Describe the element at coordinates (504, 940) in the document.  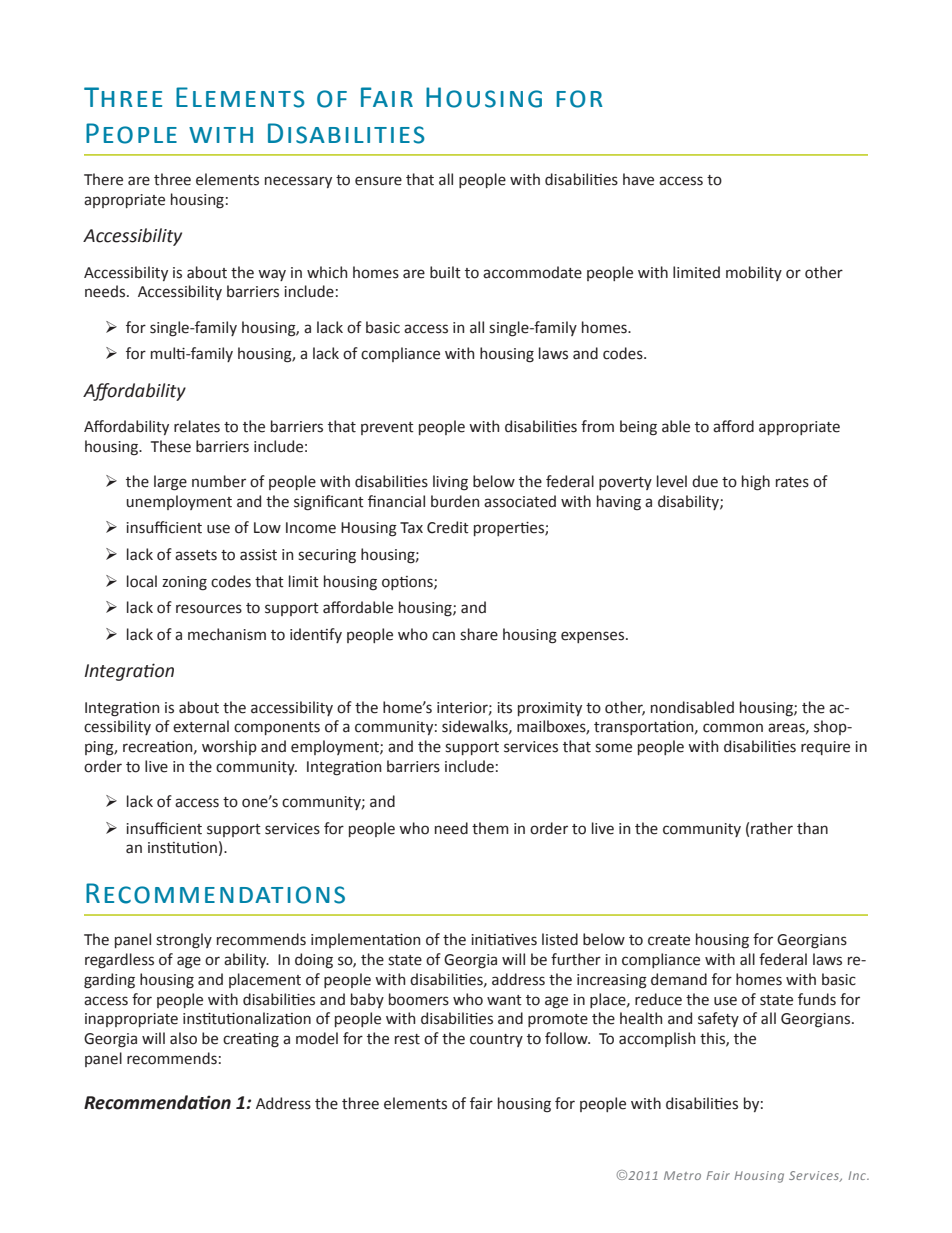
I see `initiatives` at that location.
